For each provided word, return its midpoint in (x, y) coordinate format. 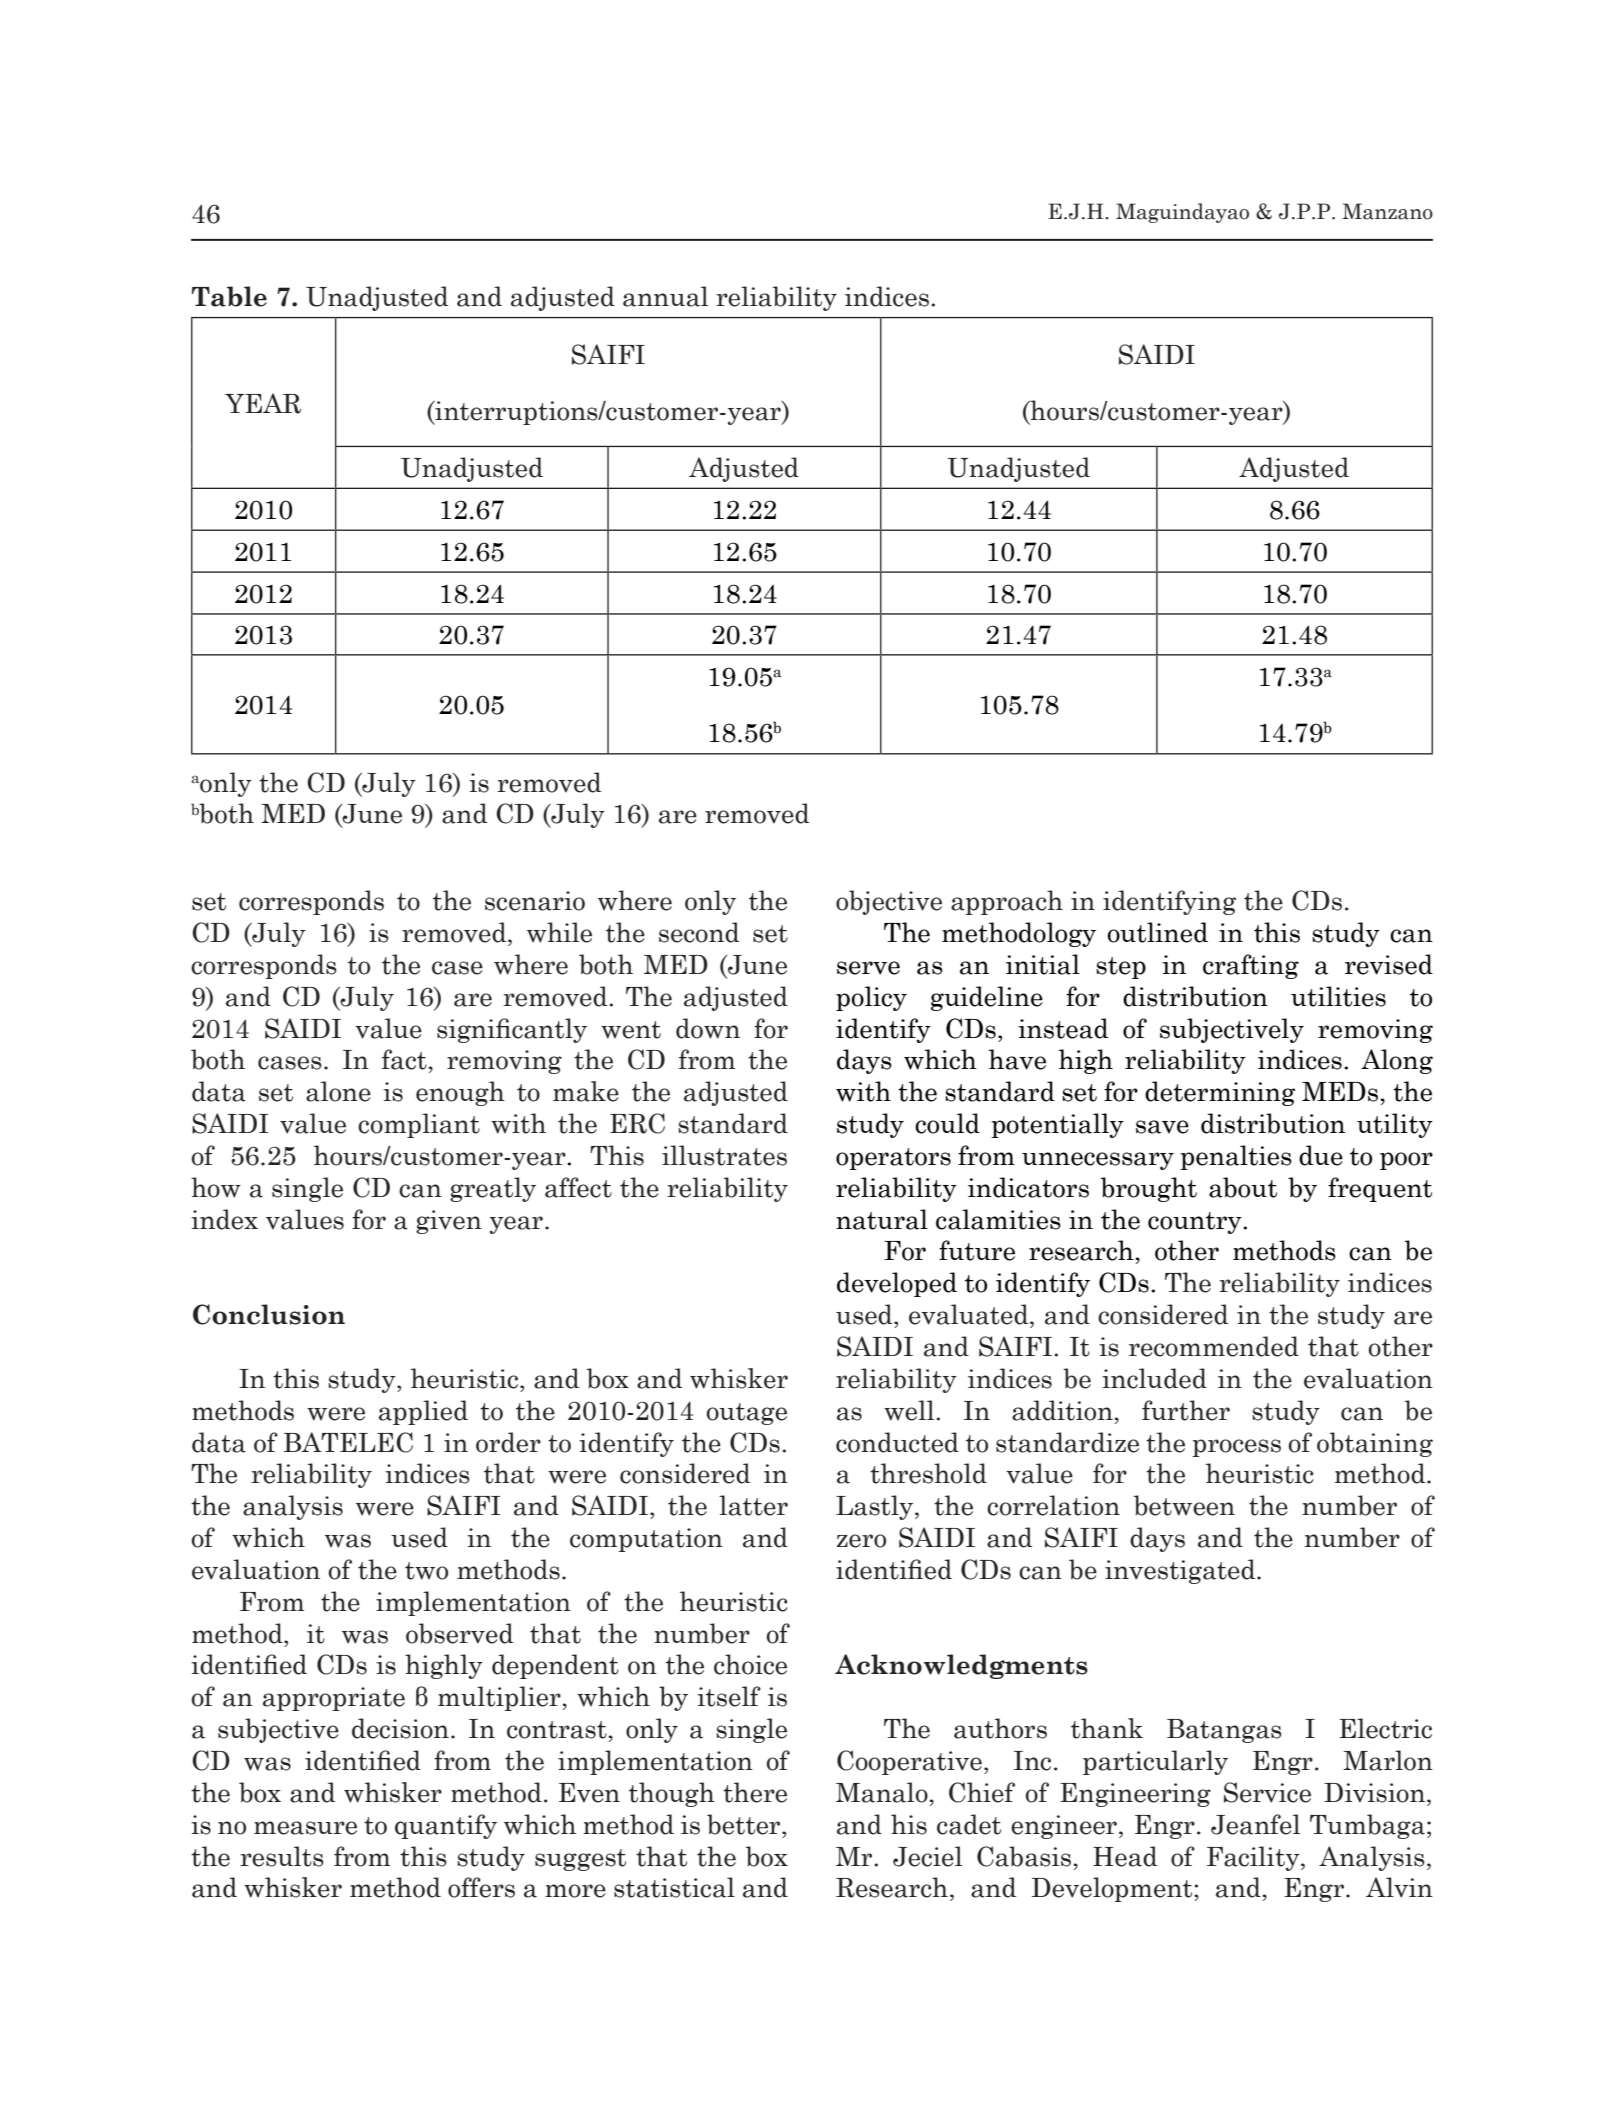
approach (1007, 902)
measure (305, 1828)
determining (1220, 1093)
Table (229, 296)
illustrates (724, 1155)
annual (665, 296)
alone (338, 1091)
